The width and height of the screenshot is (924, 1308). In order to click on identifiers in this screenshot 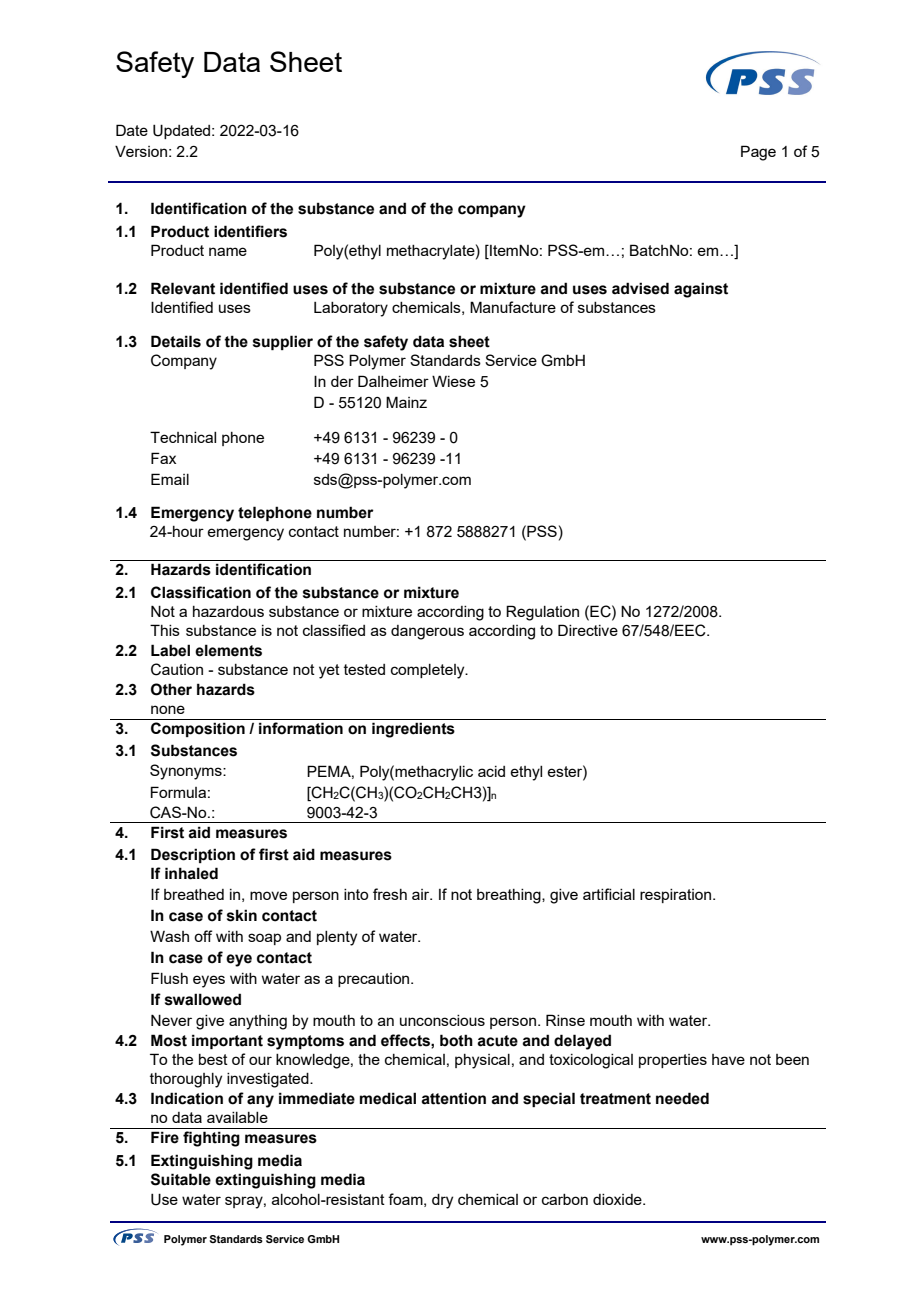, I will do `click(250, 231)`.
